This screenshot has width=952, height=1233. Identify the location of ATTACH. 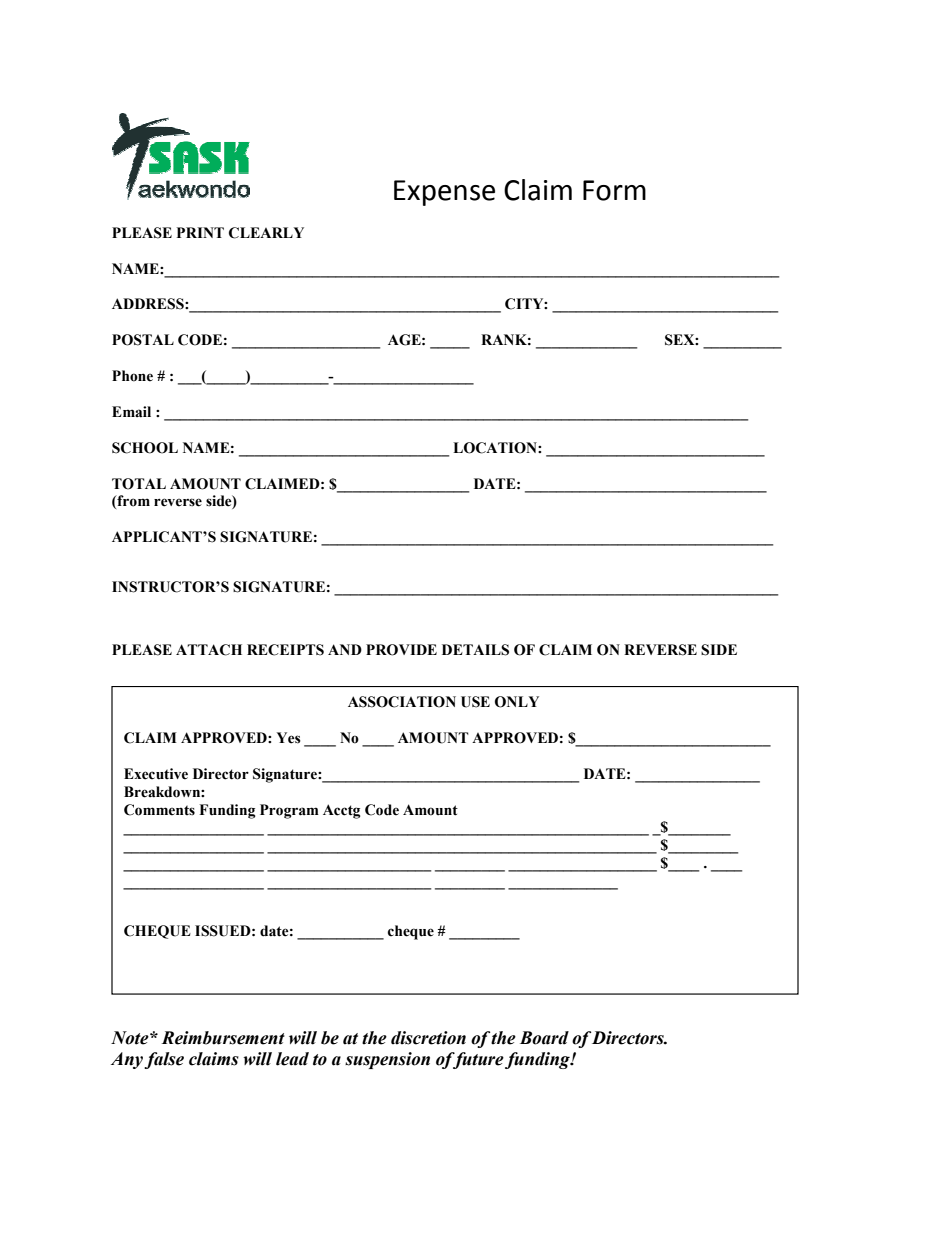
(209, 650).
